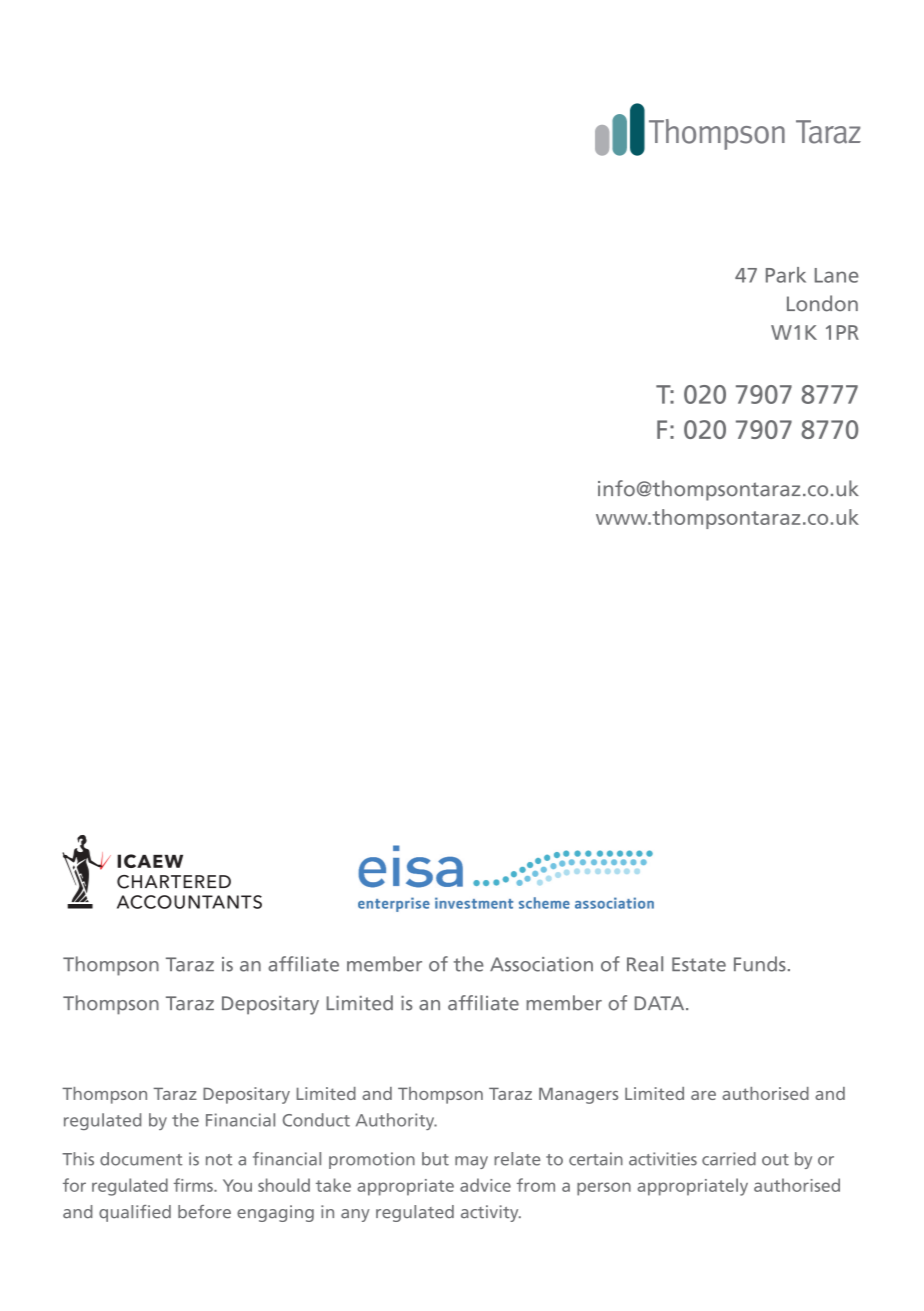  What do you see at coordinates (729, 1159) in the screenshot?
I see `carried` at bounding box center [729, 1159].
